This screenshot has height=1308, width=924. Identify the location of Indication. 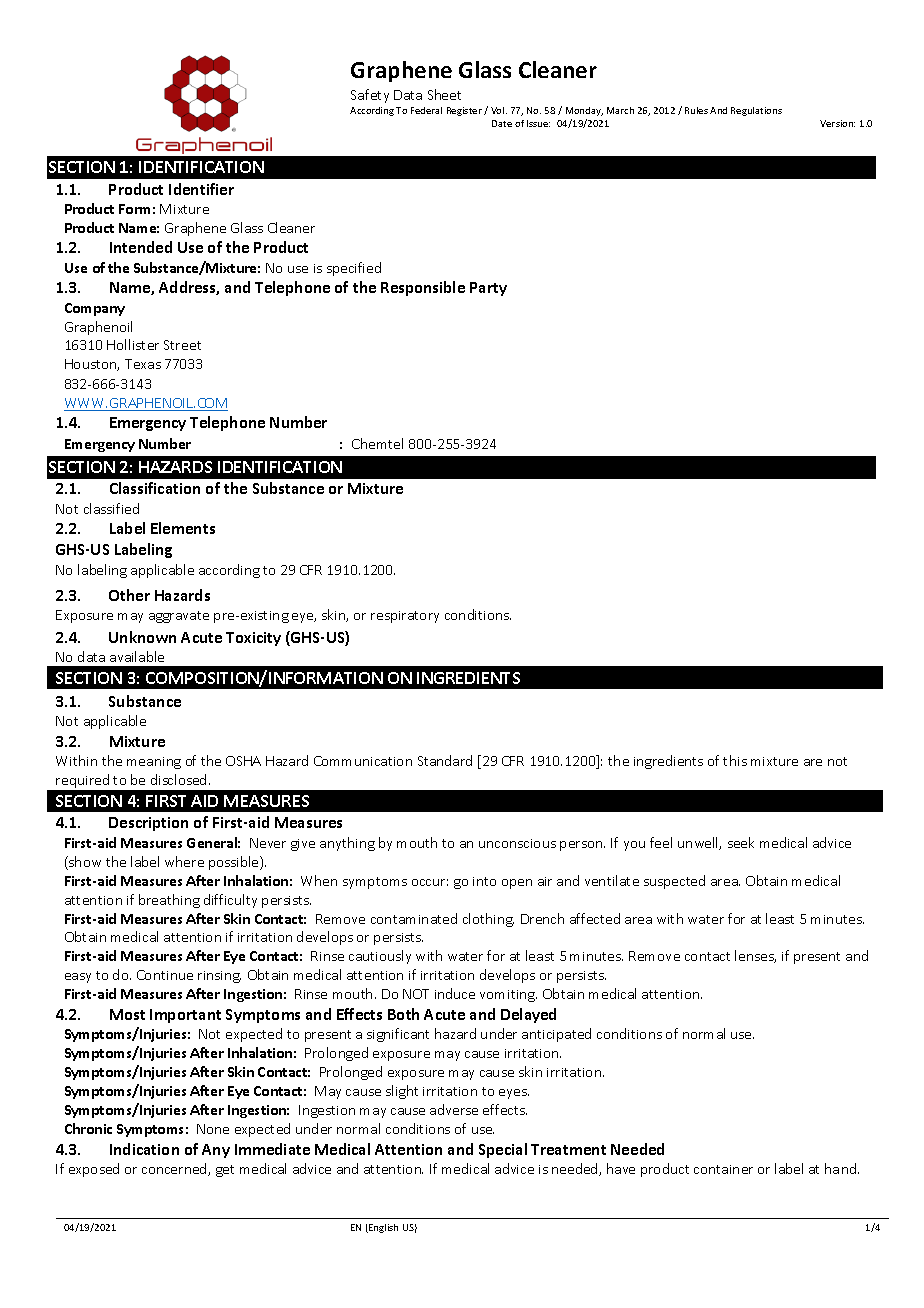
(144, 1149).
